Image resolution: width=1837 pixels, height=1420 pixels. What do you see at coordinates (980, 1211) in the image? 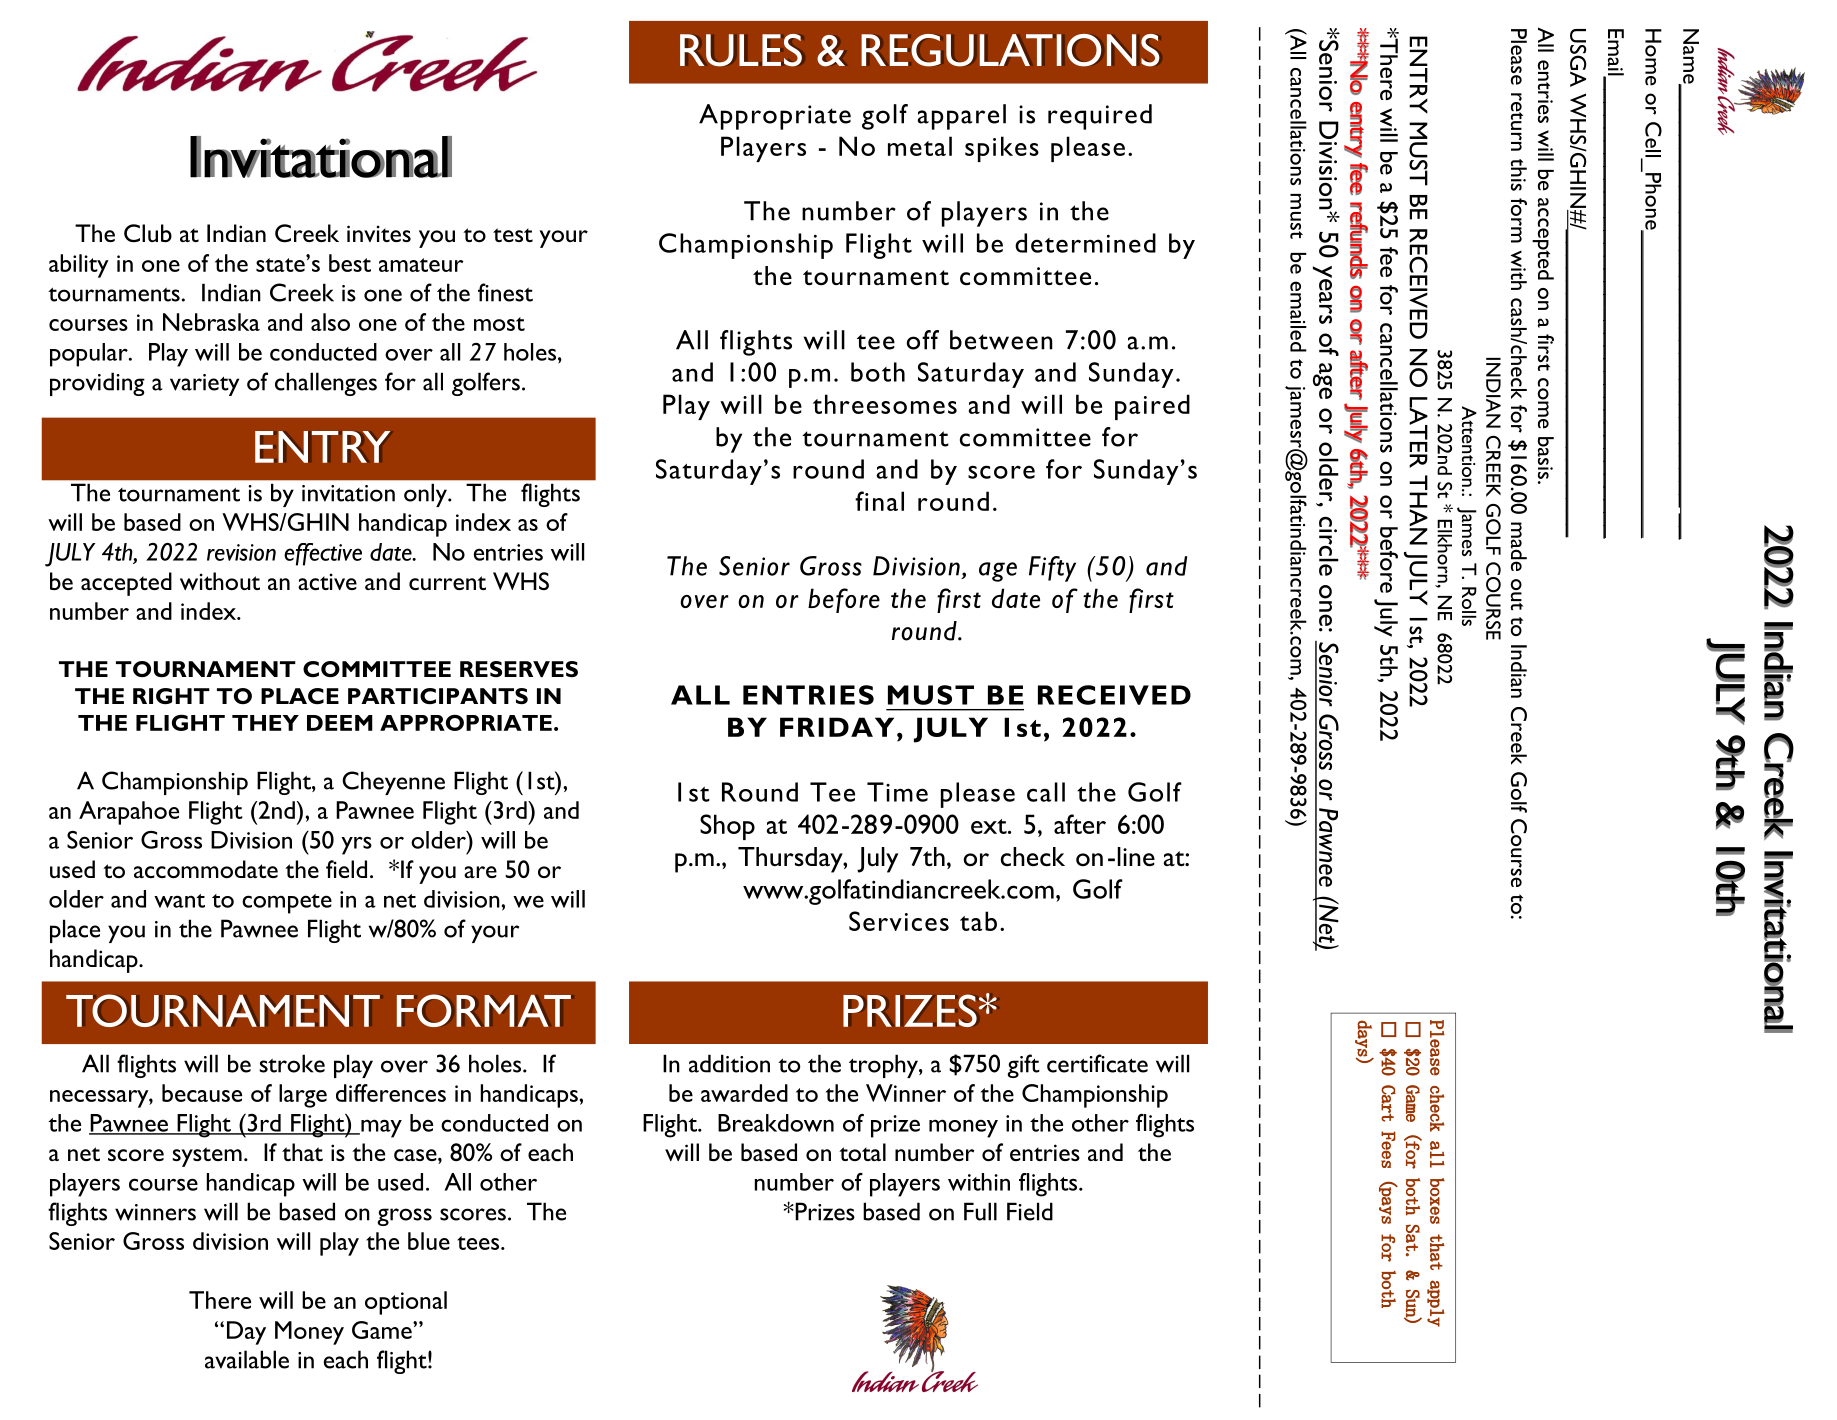
I see `Full` at bounding box center [980, 1211].
